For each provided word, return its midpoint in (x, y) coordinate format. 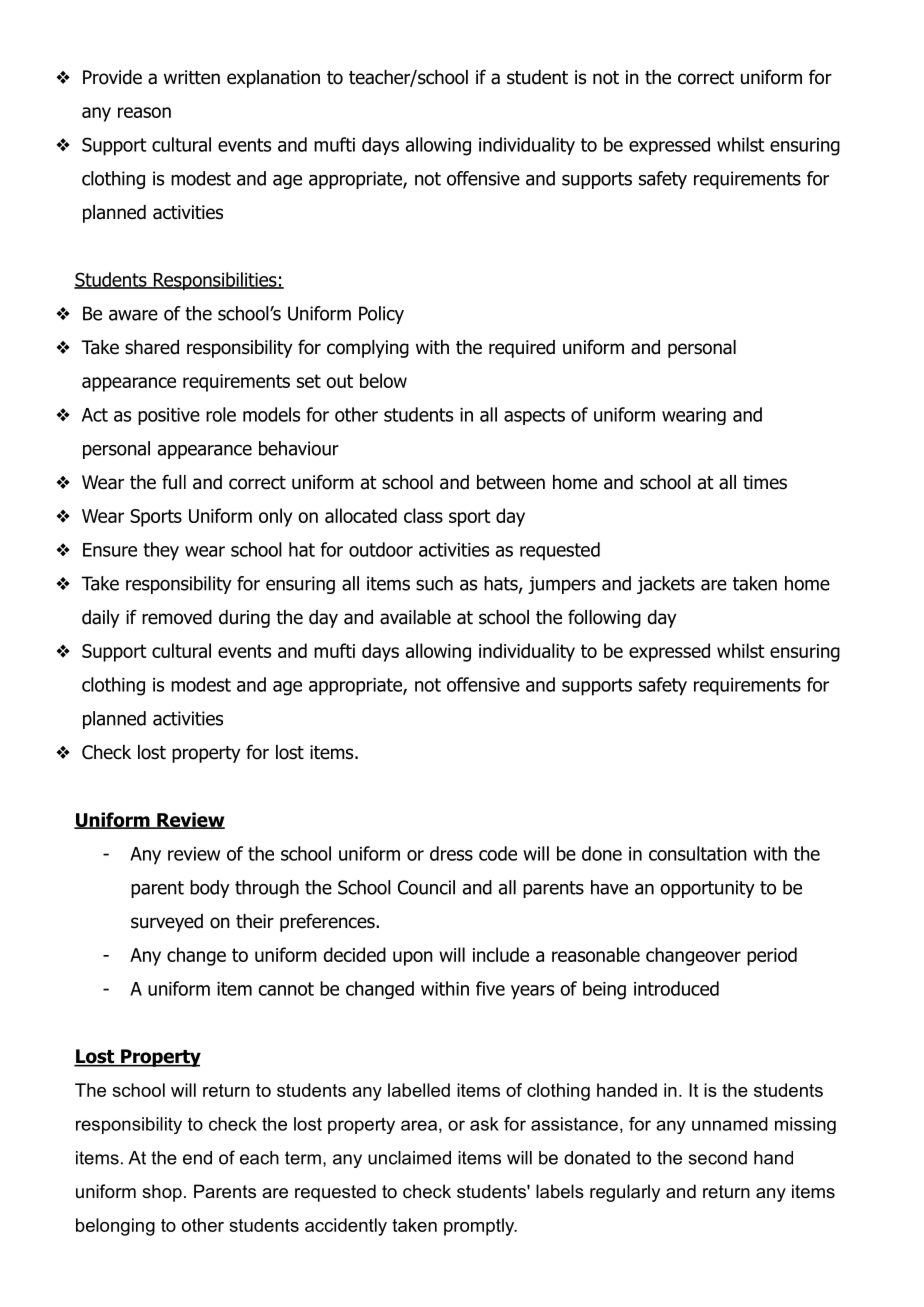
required (522, 349)
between (511, 482)
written (192, 77)
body (210, 889)
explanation (273, 79)
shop (162, 1193)
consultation (698, 853)
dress (451, 853)
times (765, 482)
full (174, 482)
